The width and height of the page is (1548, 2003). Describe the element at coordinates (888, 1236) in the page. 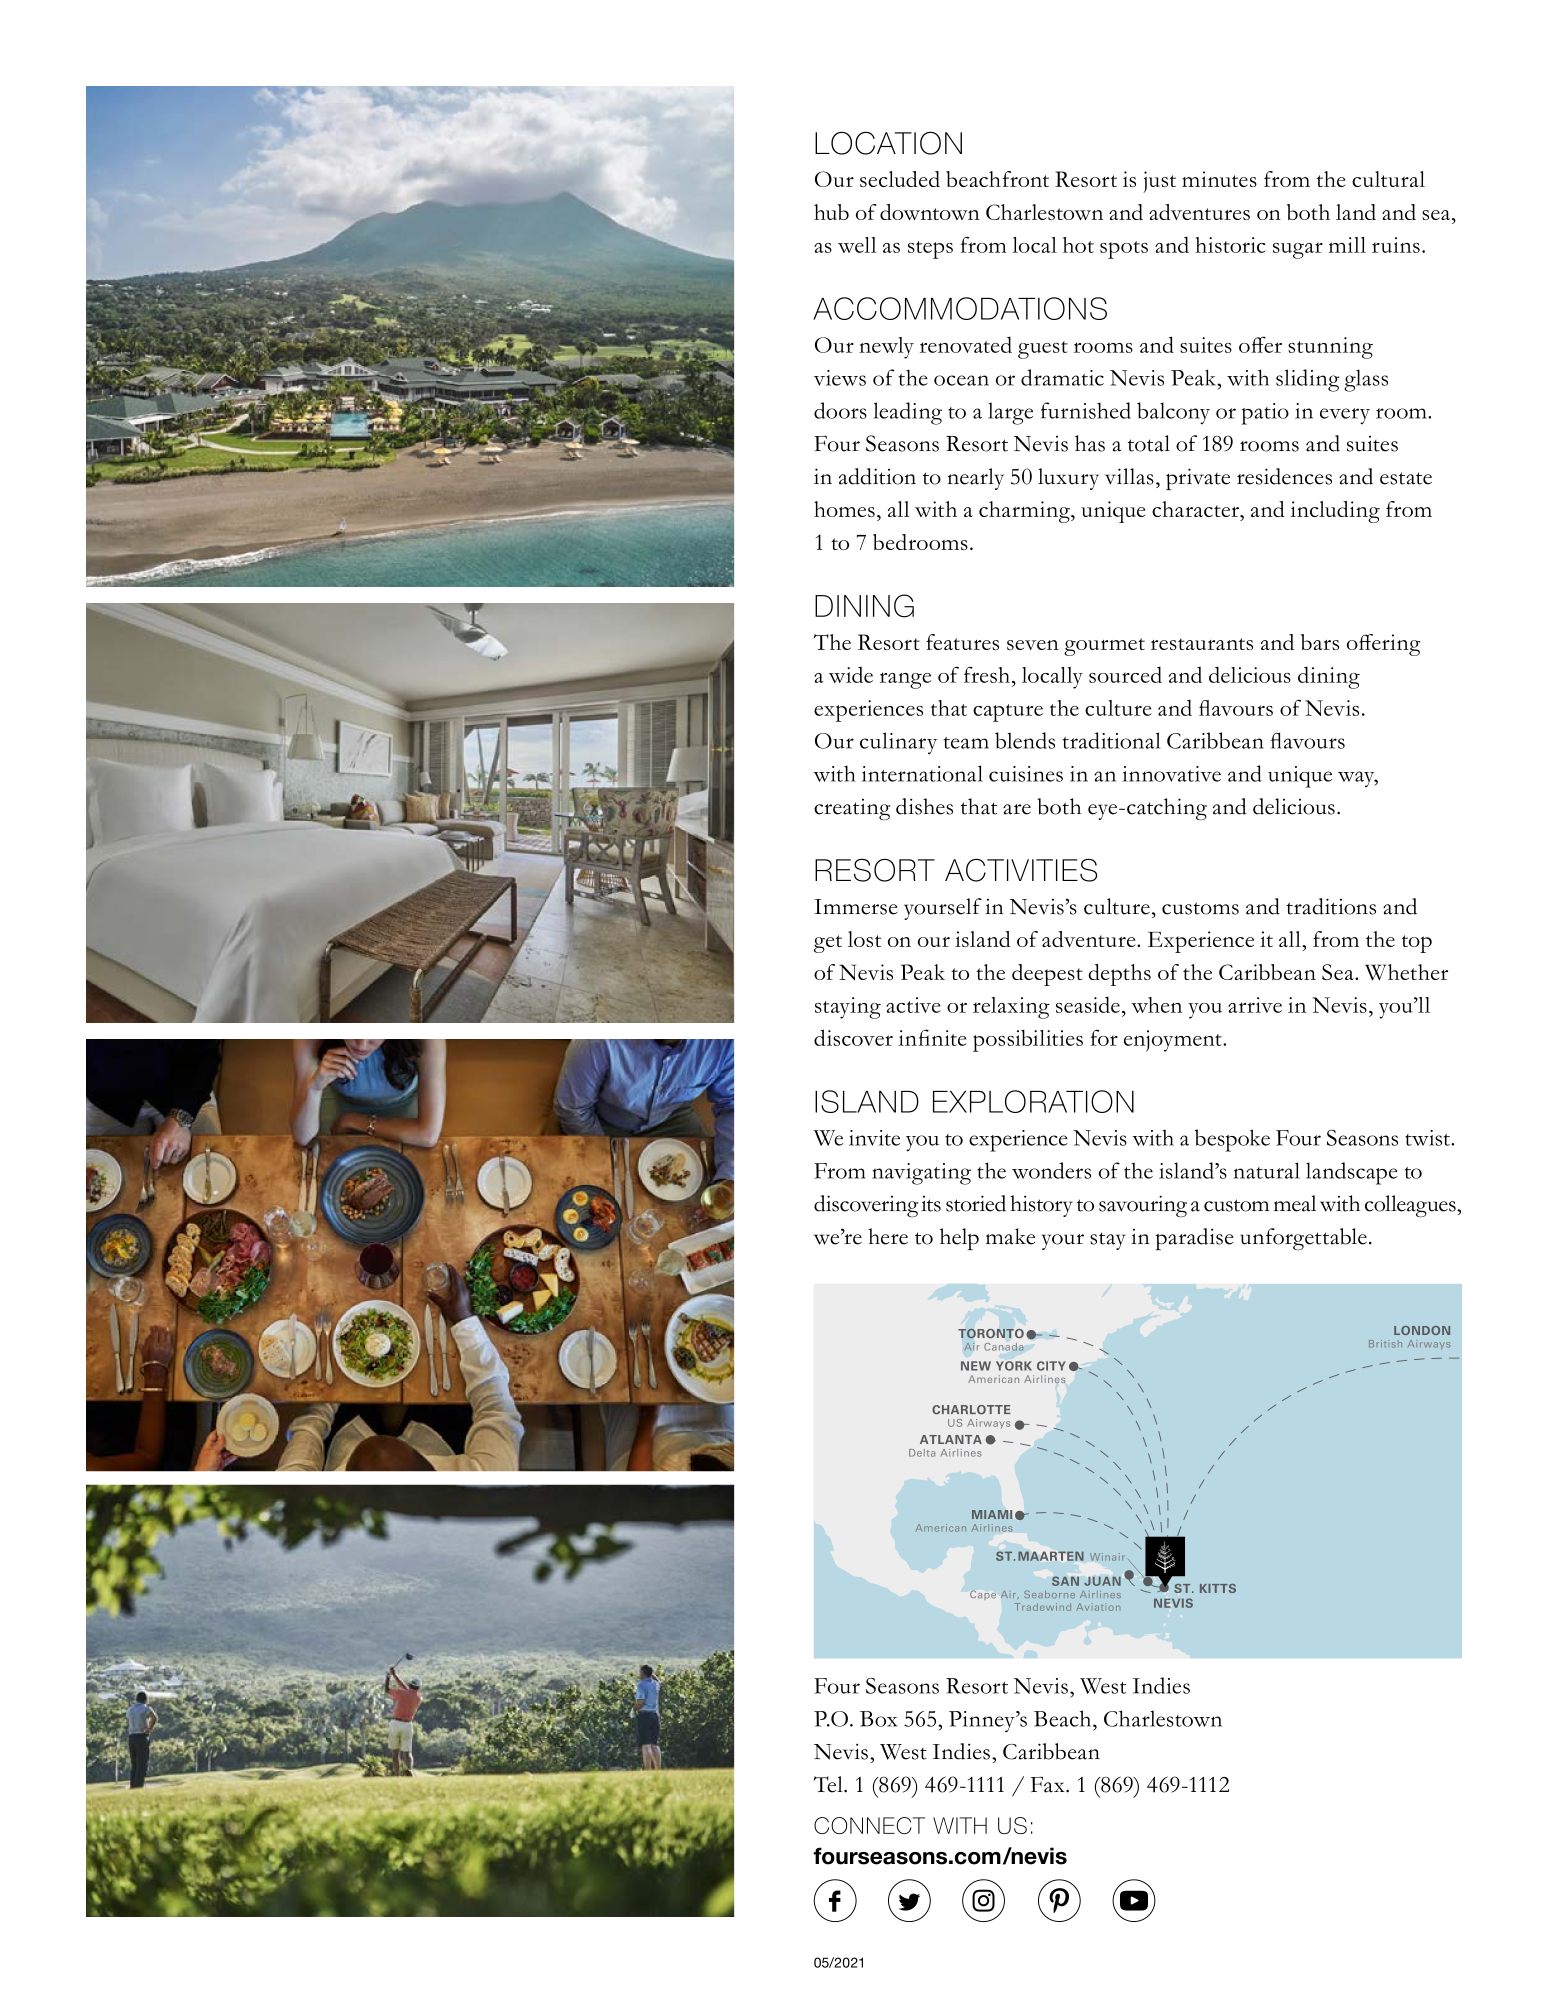

I see `here` at that location.
